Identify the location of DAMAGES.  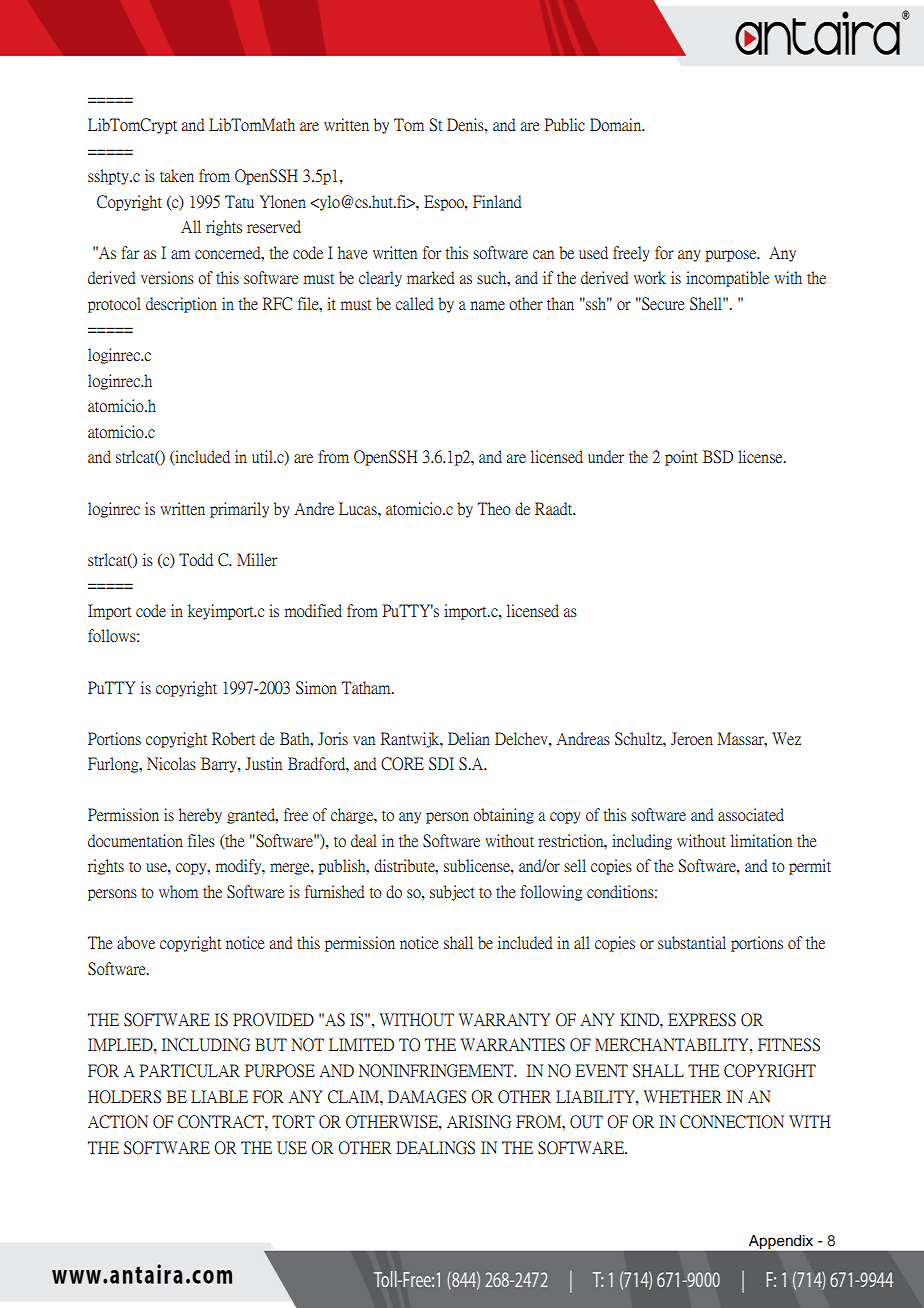
(427, 1097).
